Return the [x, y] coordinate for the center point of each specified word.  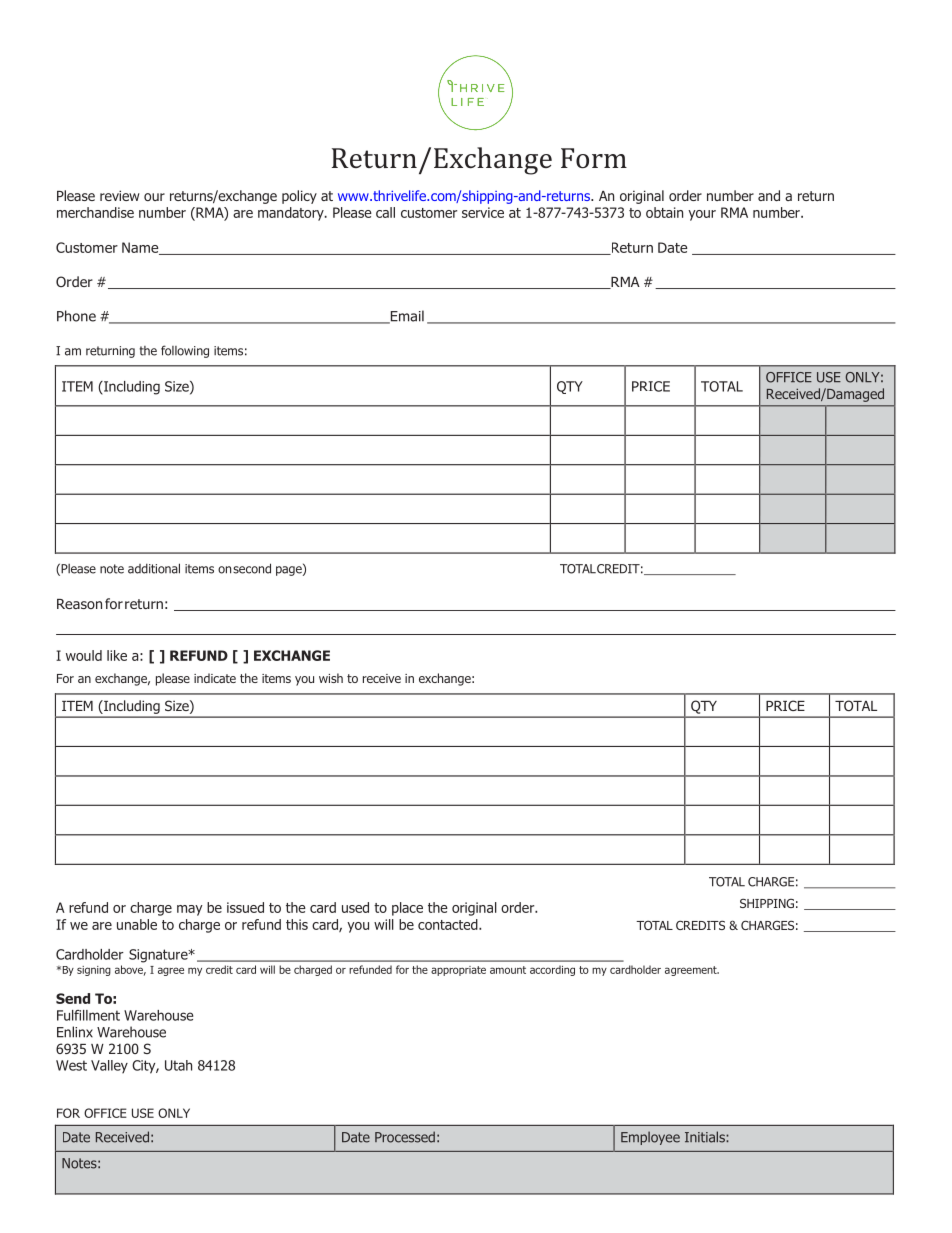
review [120, 195]
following [185, 351]
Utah [178, 1065]
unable [137, 924]
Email [406, 317]
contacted [449, 924]
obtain [664, 212]
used [355, 907]
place [407, 909]
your [702, 215]
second [252, 568]
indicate [215, 678]
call [385, 212]
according [552, 970]
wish [331, 678]
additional [154, 568]
